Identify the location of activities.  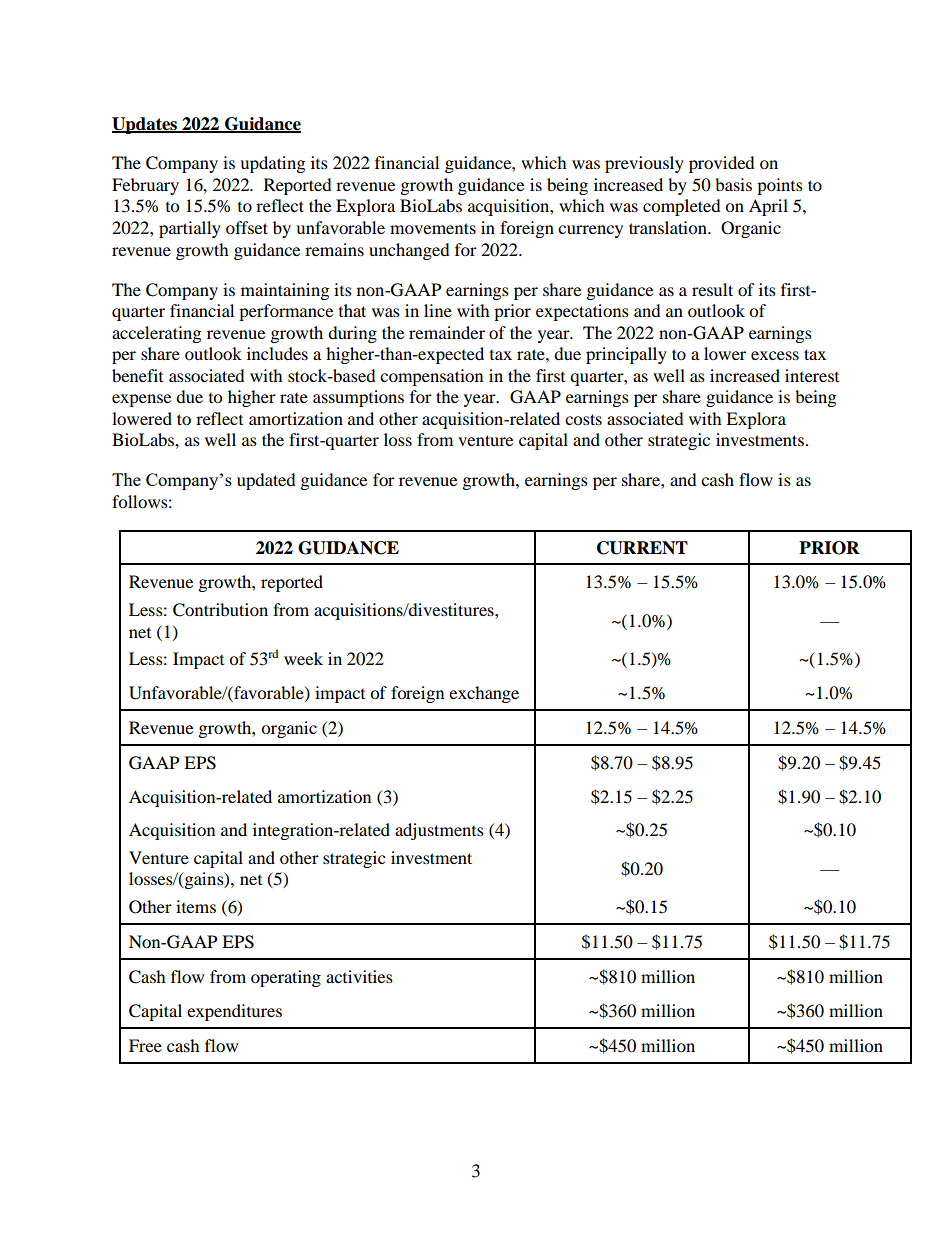
(359, 976).
